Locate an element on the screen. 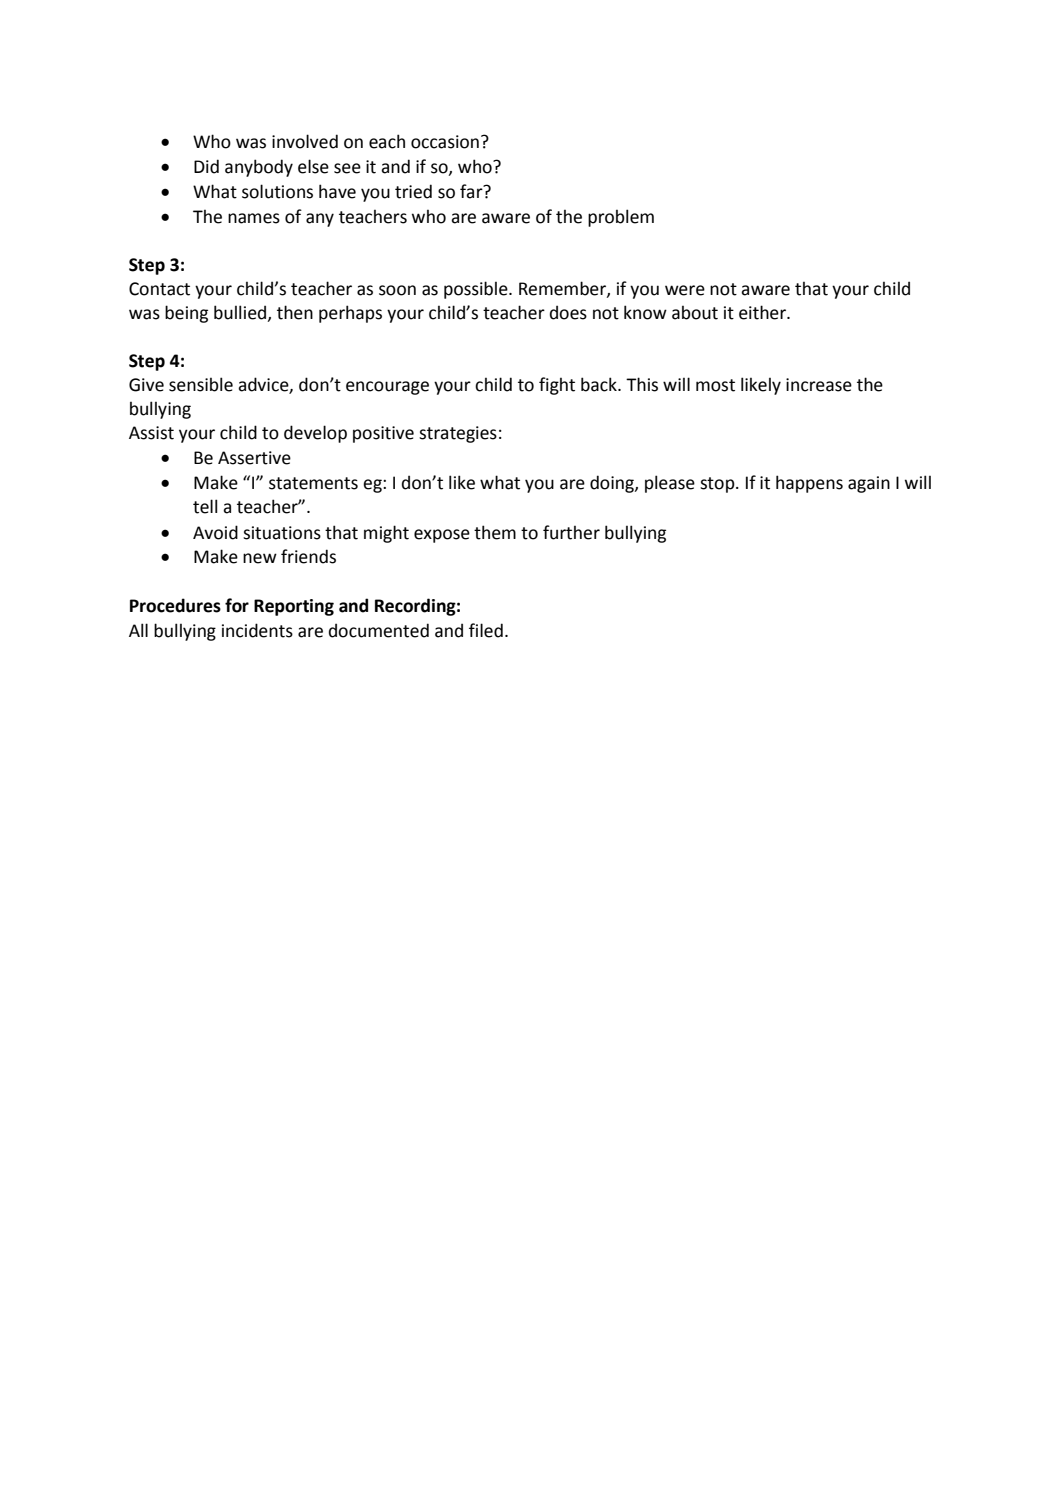 The width and height of the screenshot is (1064, 1505). being is located at coordinates (186, 314).
